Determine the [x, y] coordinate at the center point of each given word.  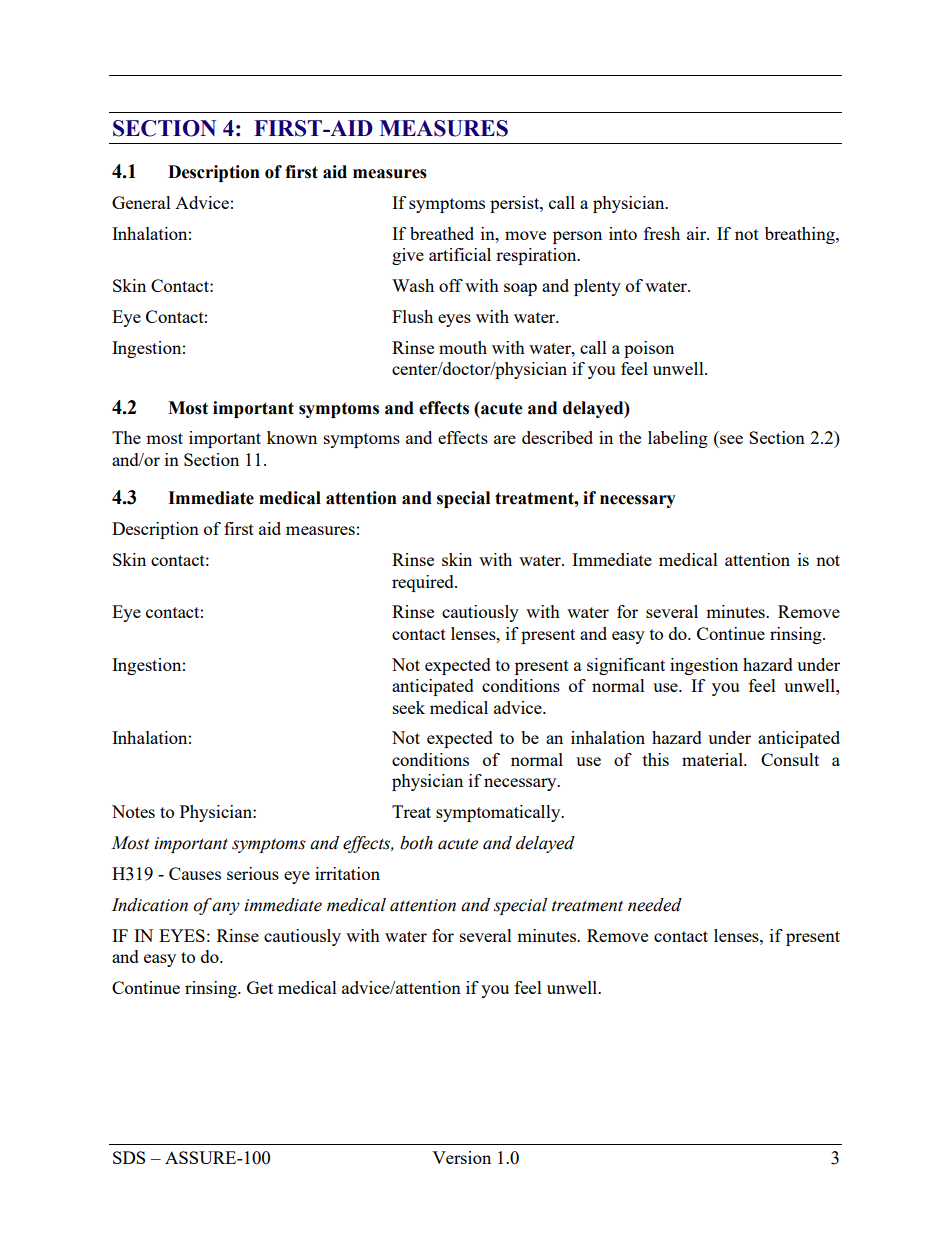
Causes [195, 873]
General [141, 202]
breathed [442, 233]
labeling [678, 439]
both [416, 843]
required [424, 583]
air [698, 233]
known [292, 437]
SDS [129, 1157]
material [713, 759]
